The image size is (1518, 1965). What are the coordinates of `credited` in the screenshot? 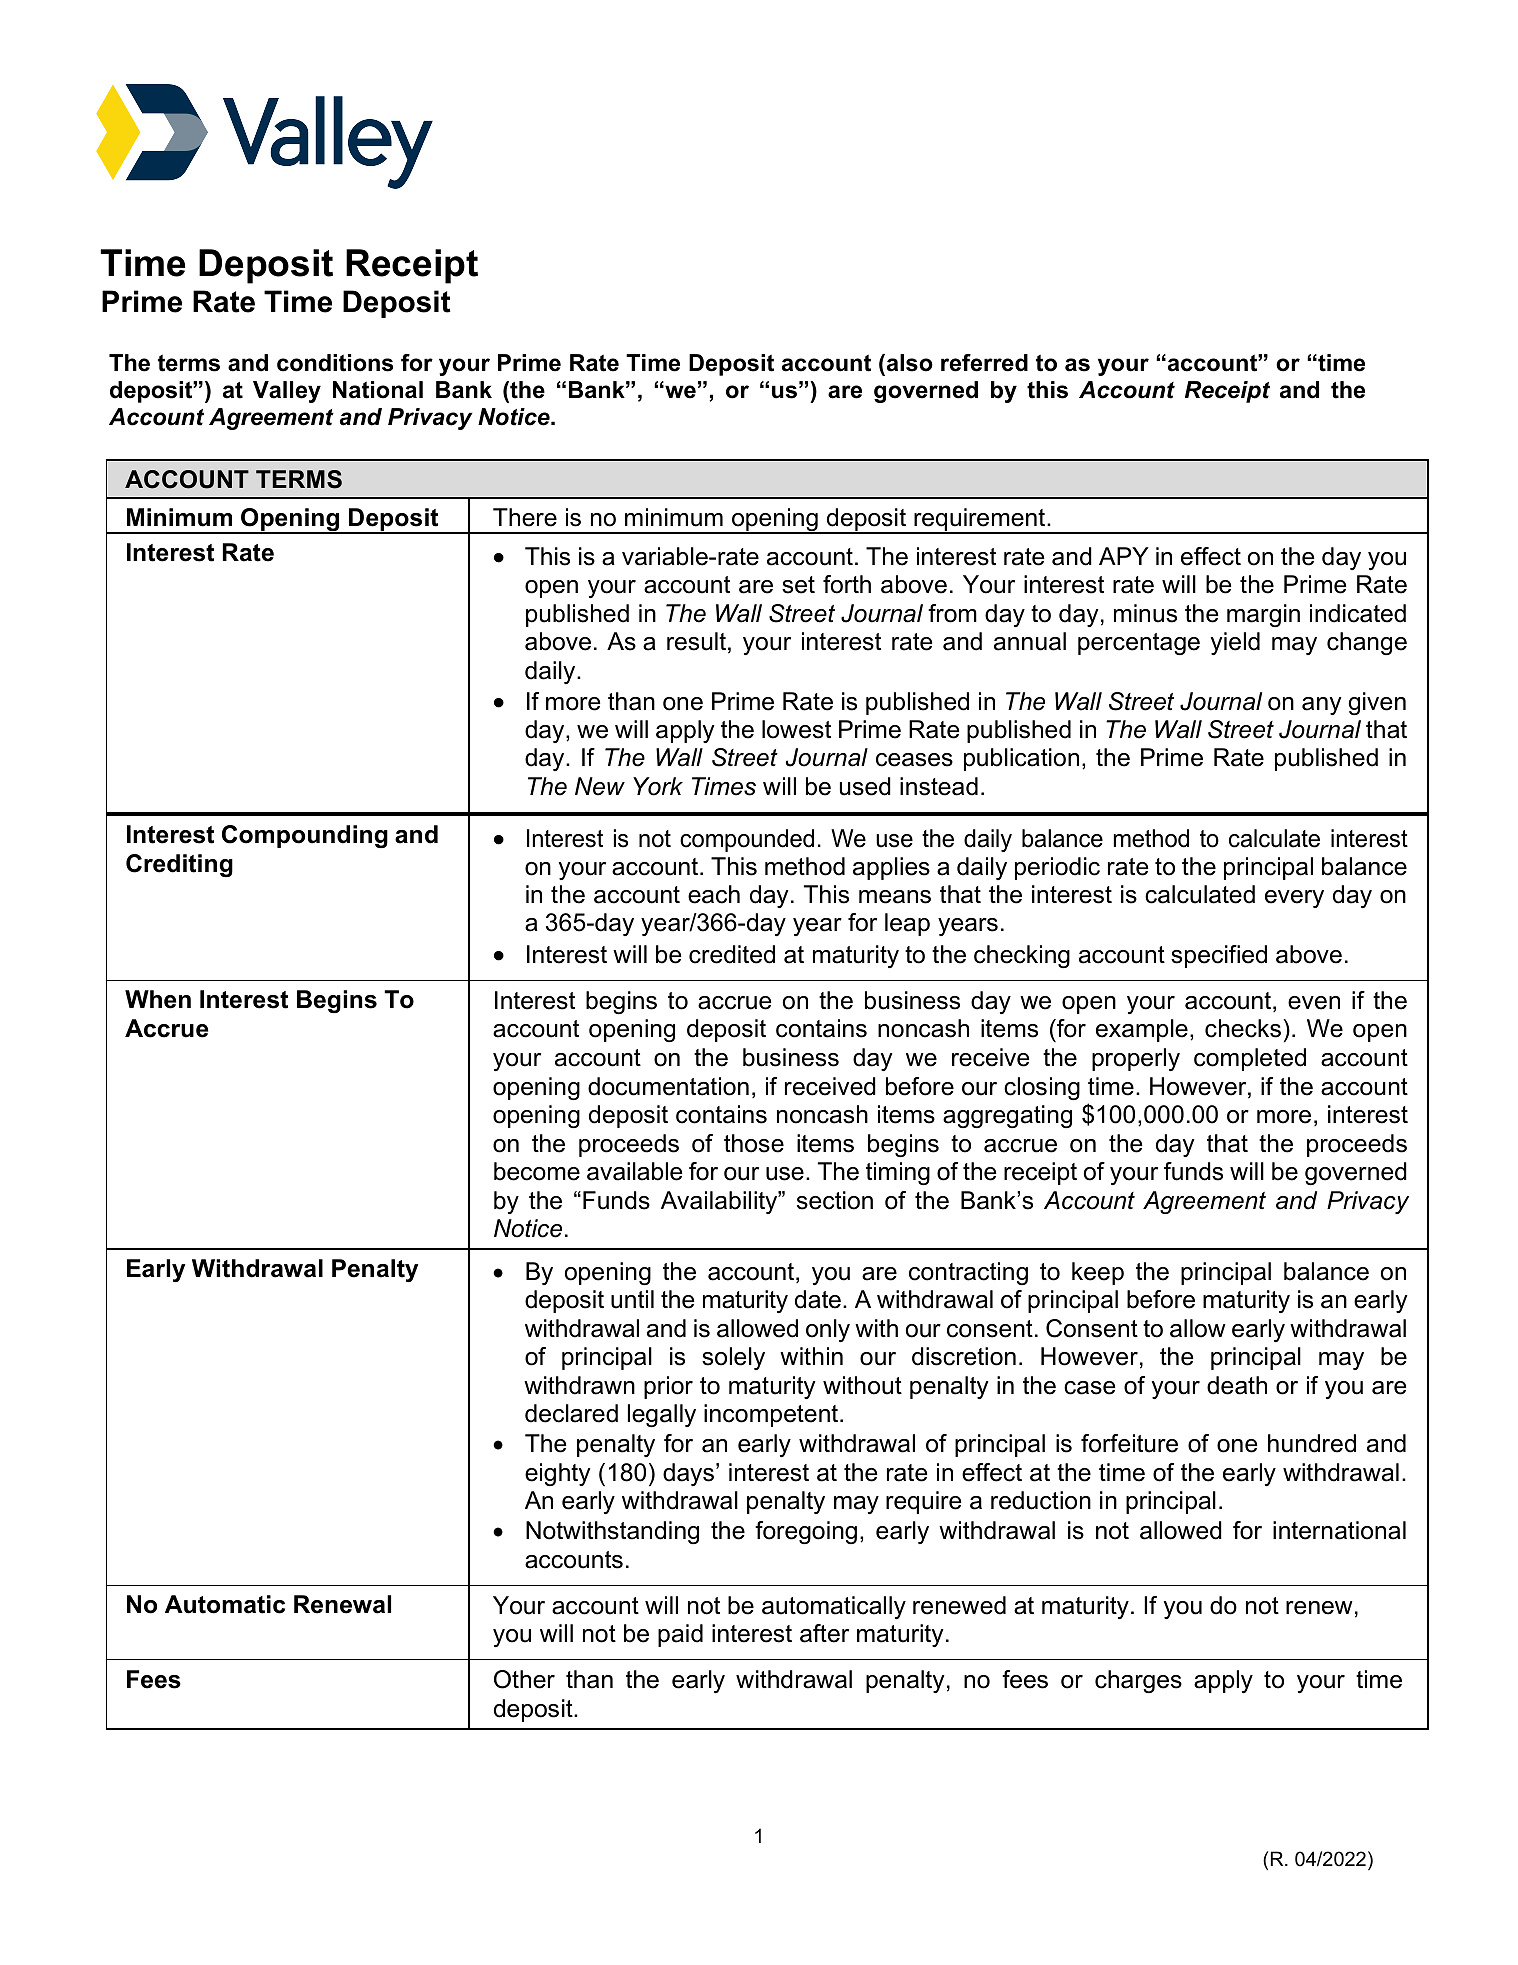 It's located at (732, 954).
